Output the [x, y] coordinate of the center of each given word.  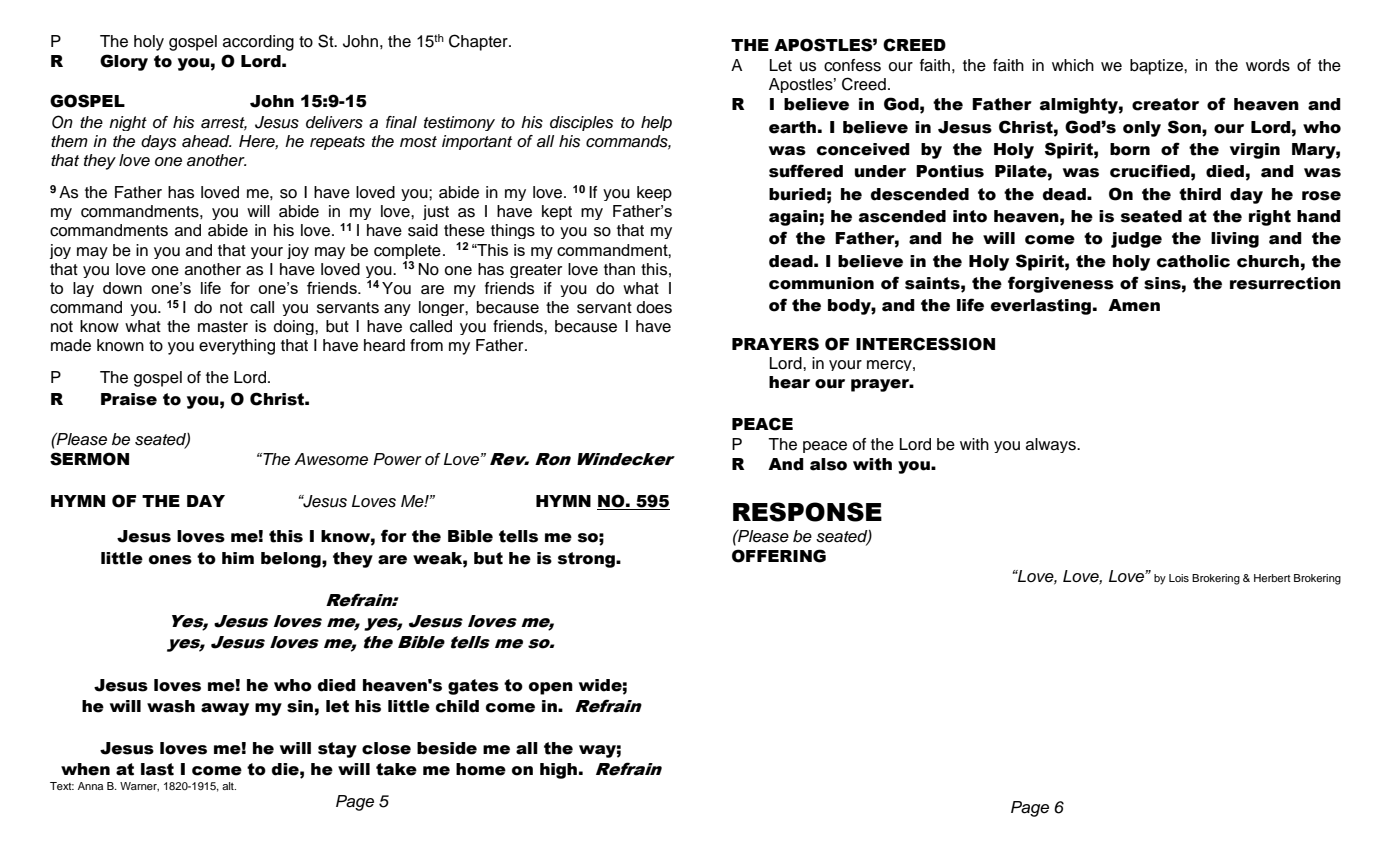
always [1052, 445]
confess [852, 65]
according [258, 43]
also [828, 464]
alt [229, 786]
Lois [1179, 578]
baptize [1157, 67]
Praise [129, 399]
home [481, 769]
